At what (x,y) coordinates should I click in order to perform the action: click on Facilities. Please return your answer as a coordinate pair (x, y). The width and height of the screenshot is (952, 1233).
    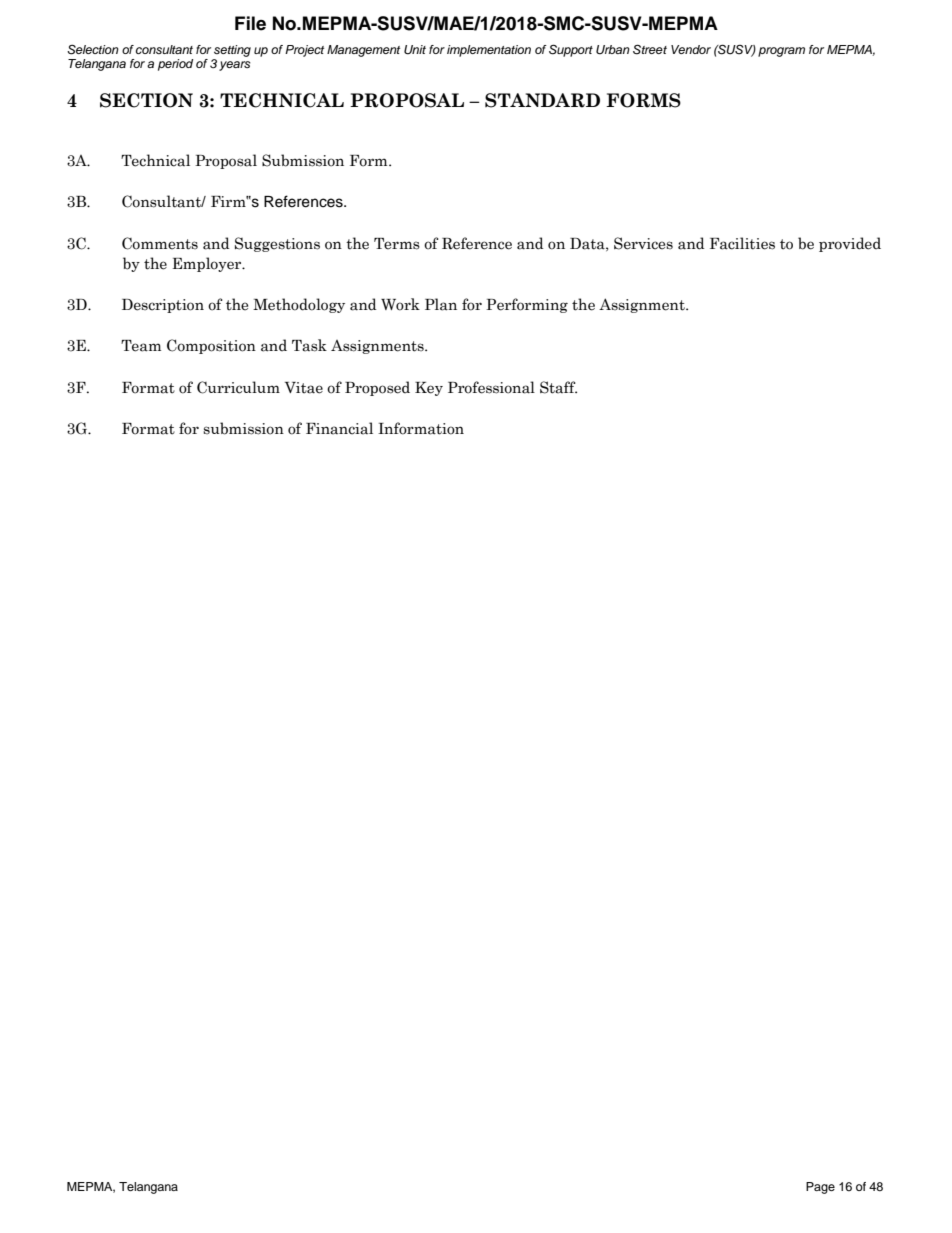
    Looking at the image, I should click on (742, 243).
